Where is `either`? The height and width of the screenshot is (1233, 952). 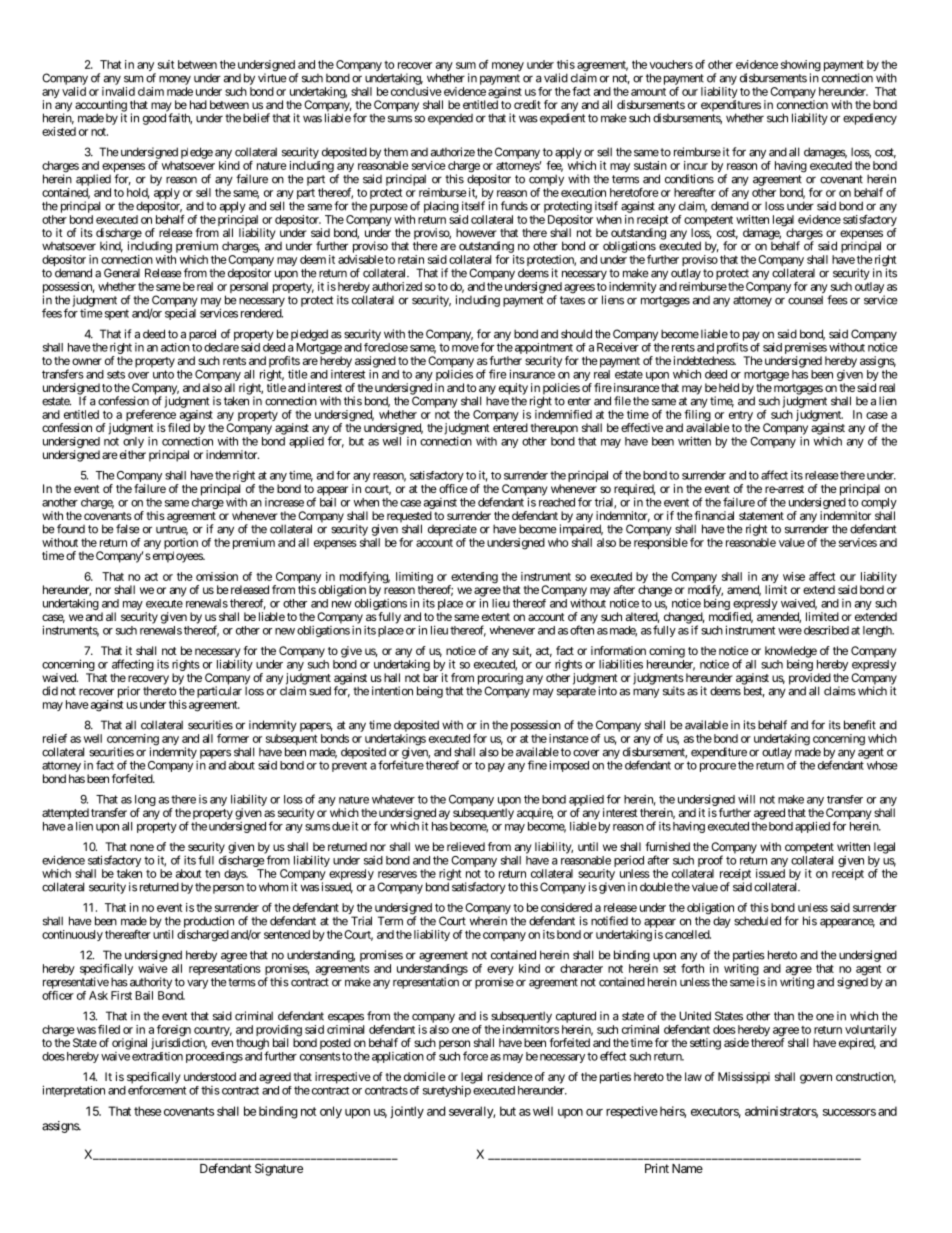 either is located at coordinates (131, 454).
